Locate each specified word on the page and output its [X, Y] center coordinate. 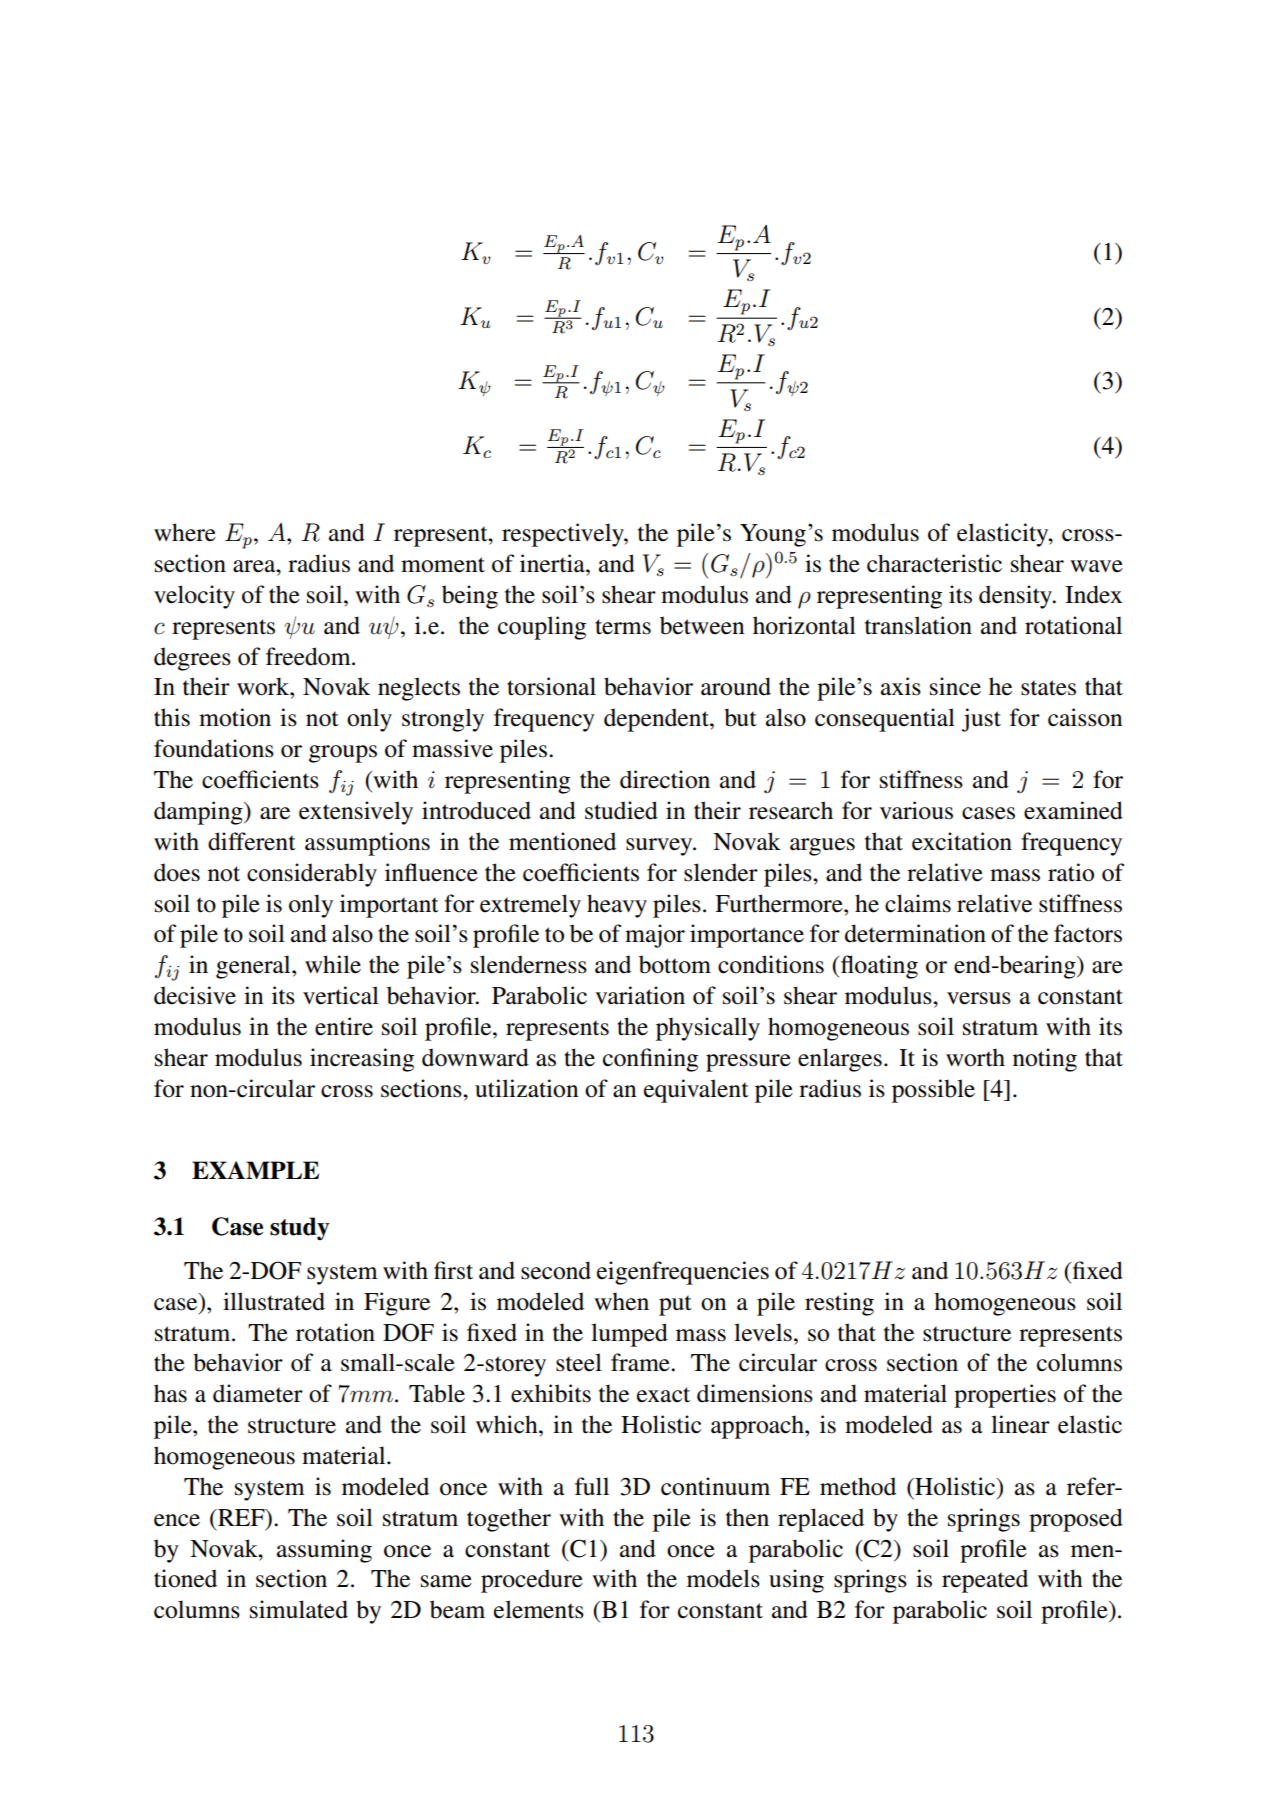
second [556, 1270]
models [723, 1578]
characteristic [934, 563]
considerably [312, 875]
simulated [299, 1609]
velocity [194, 597]
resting [839, 1304]
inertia [553, 563]
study [300, 1228]
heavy [617, 906]
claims [918, 903]
